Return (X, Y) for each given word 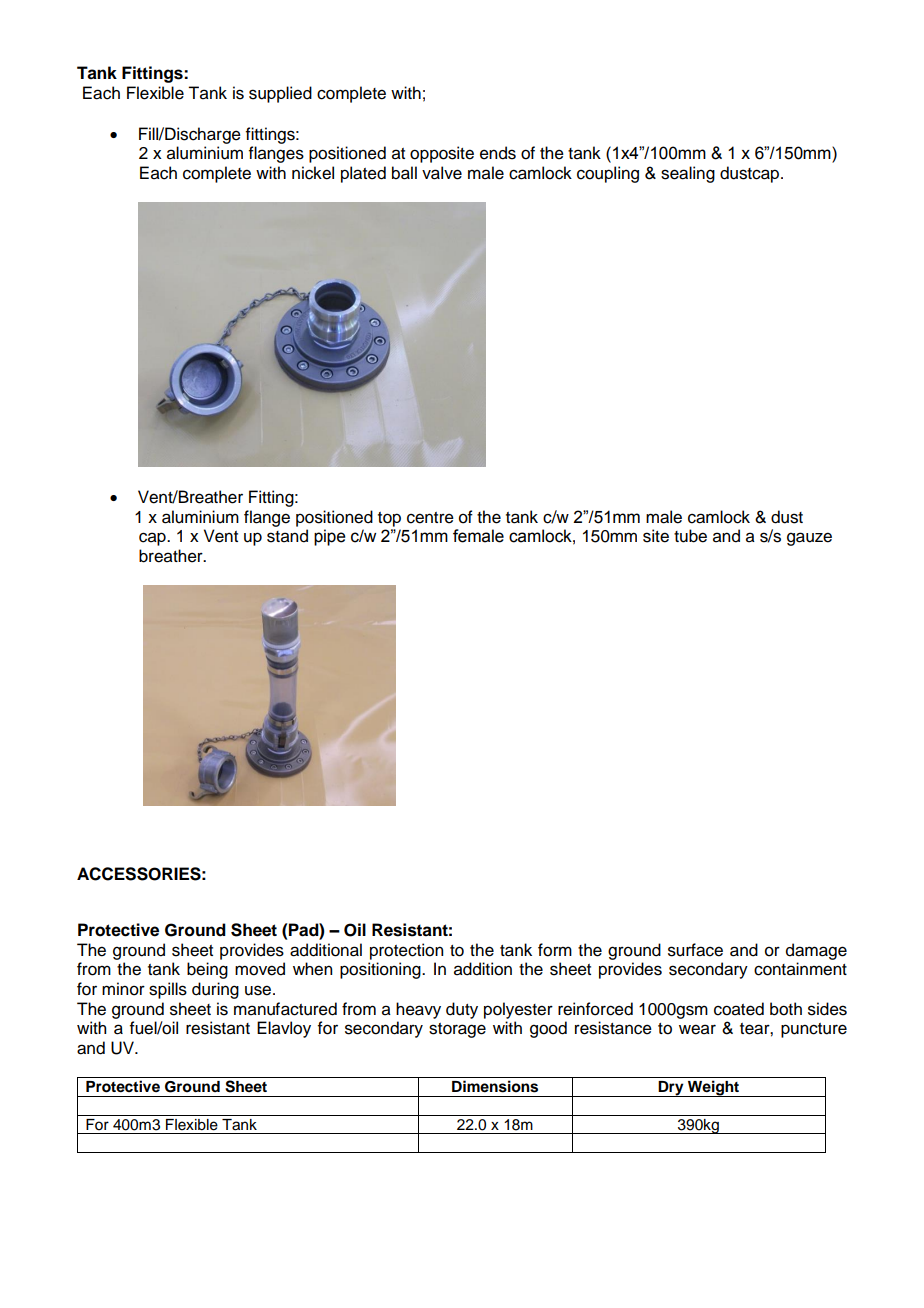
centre (430, 518)
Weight (714, 1088)
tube (690, 536)
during (215, 990)
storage (457, 1030)
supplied (280, 94)
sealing (688, 174)
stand (287, 536)
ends (498, 153)
